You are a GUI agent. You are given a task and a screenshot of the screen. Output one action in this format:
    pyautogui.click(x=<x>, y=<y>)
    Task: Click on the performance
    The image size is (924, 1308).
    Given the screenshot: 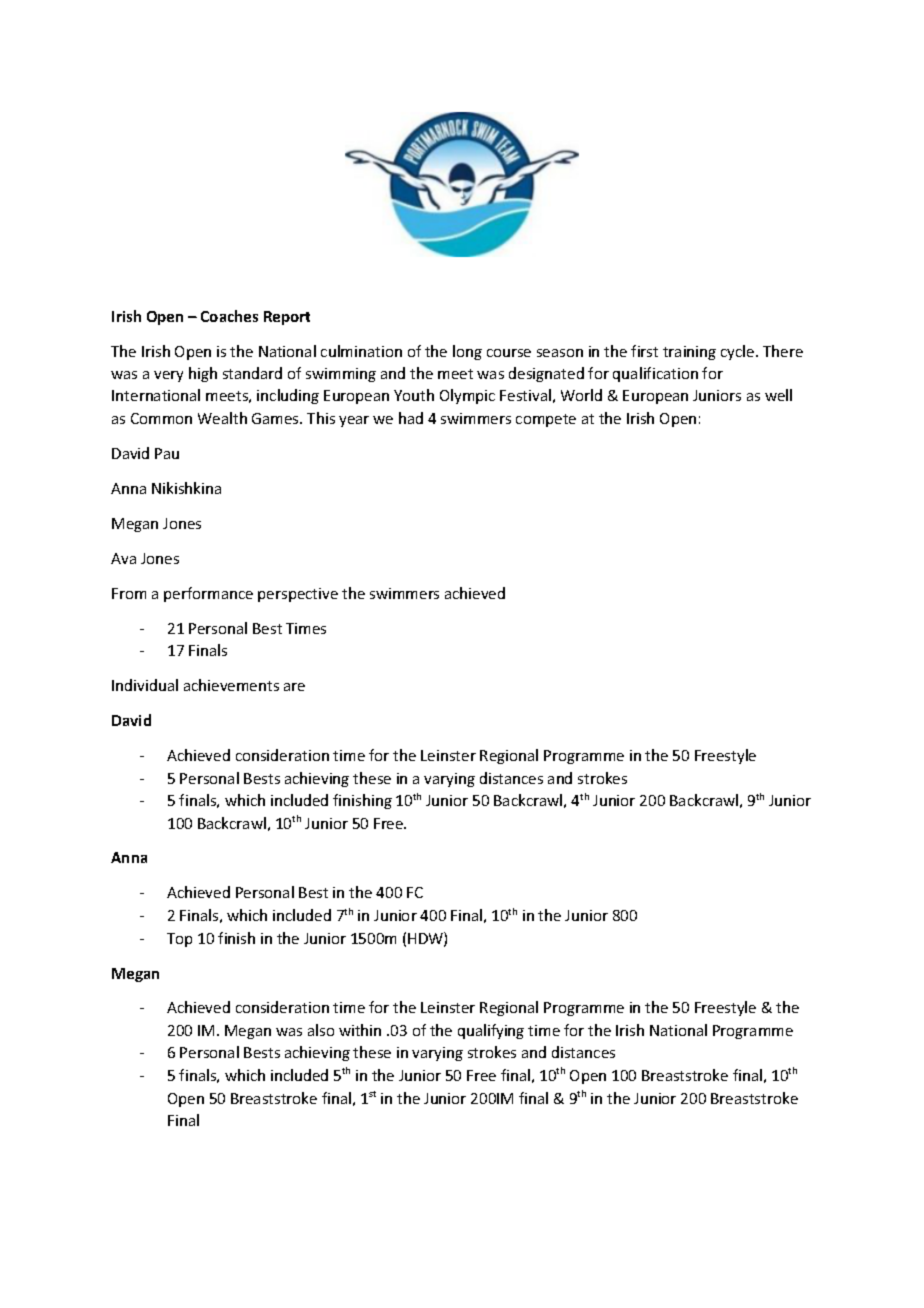 What is the action you would take?
    pyautogui.click(x=208, y=594)
